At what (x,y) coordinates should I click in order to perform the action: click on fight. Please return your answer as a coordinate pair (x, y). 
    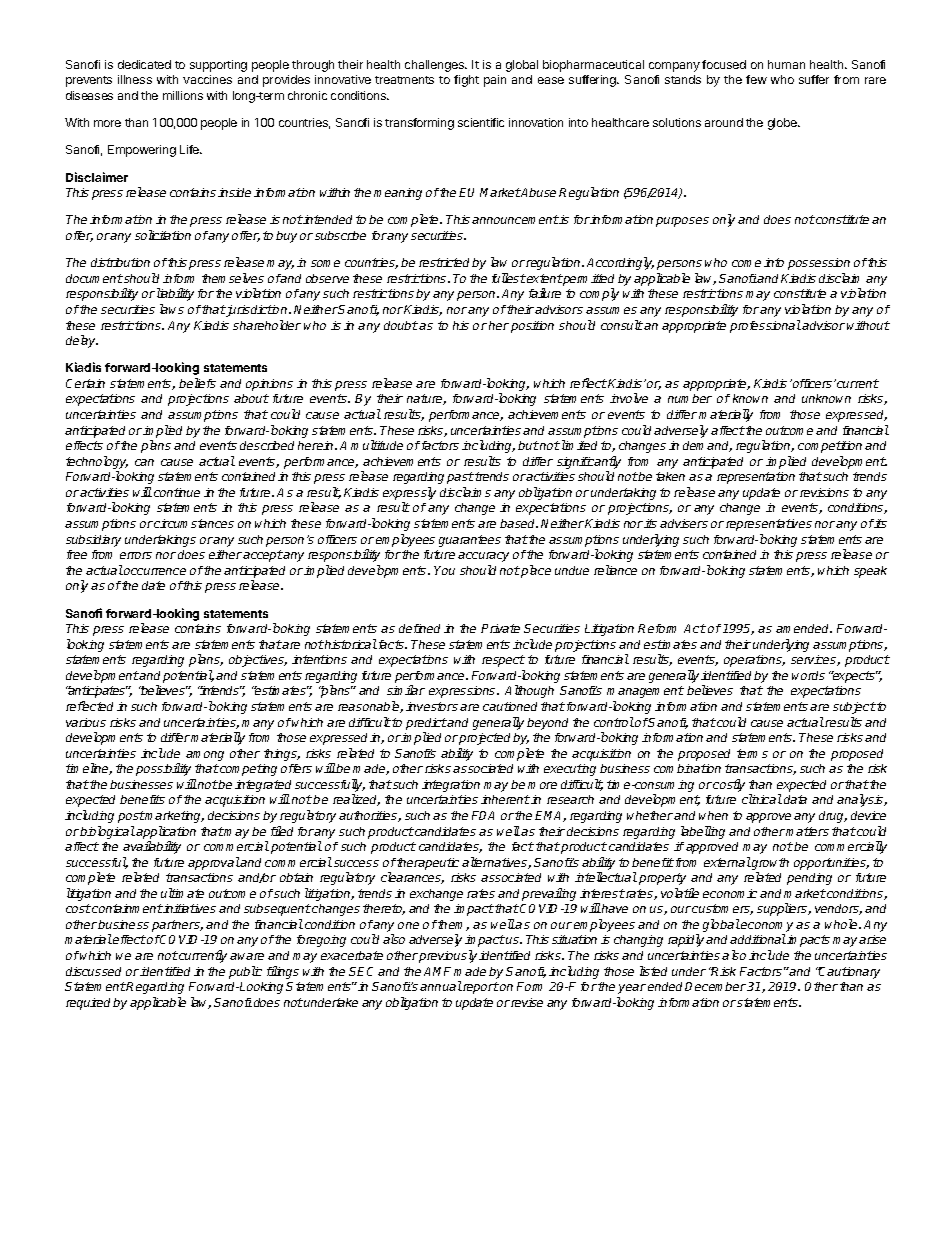
    Looking at the image, I should click on (466, 81).
